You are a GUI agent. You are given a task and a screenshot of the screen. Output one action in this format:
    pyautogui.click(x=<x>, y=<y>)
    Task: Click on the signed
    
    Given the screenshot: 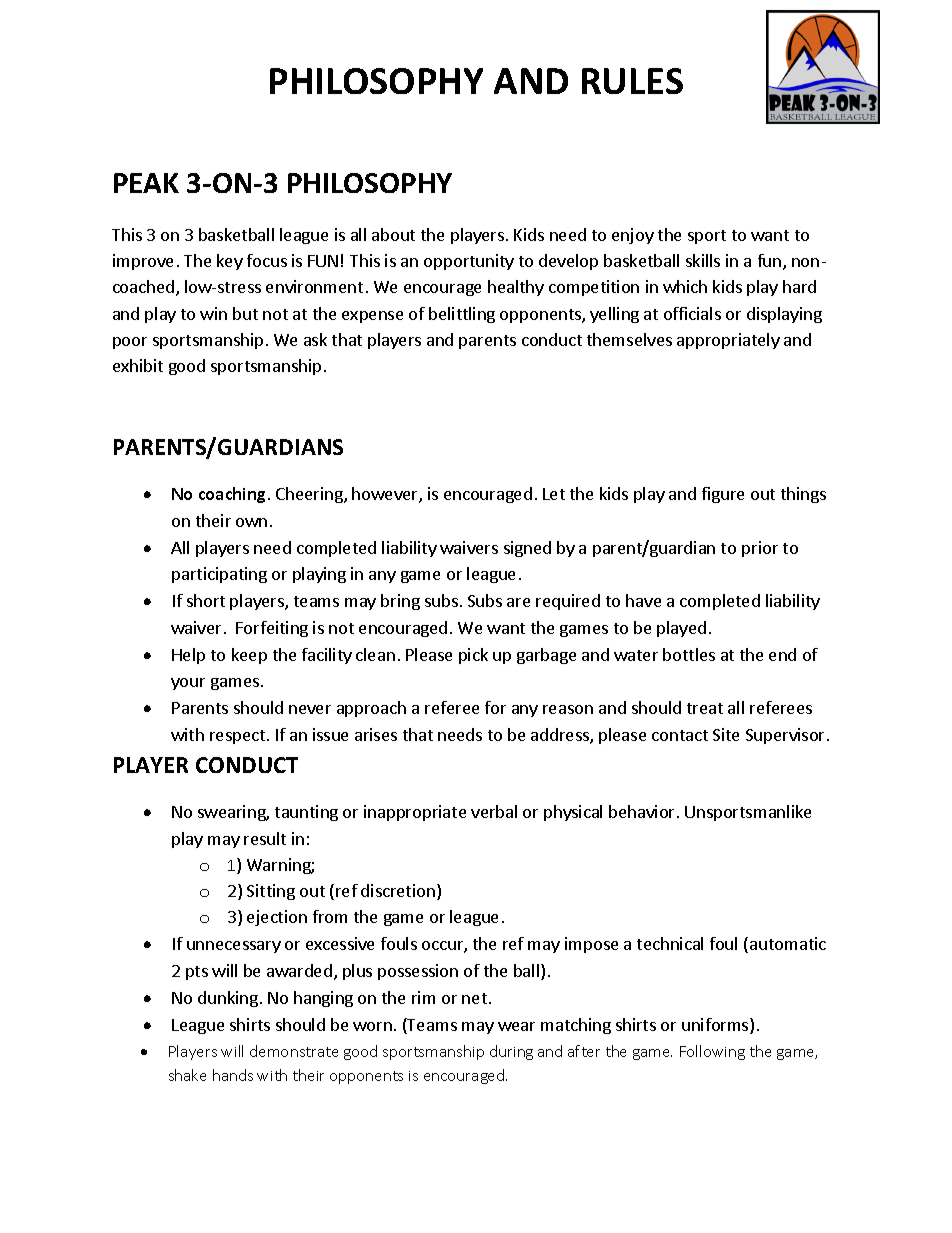 What is the action you would take?
    pyautogui.click(x=527, y=549)
